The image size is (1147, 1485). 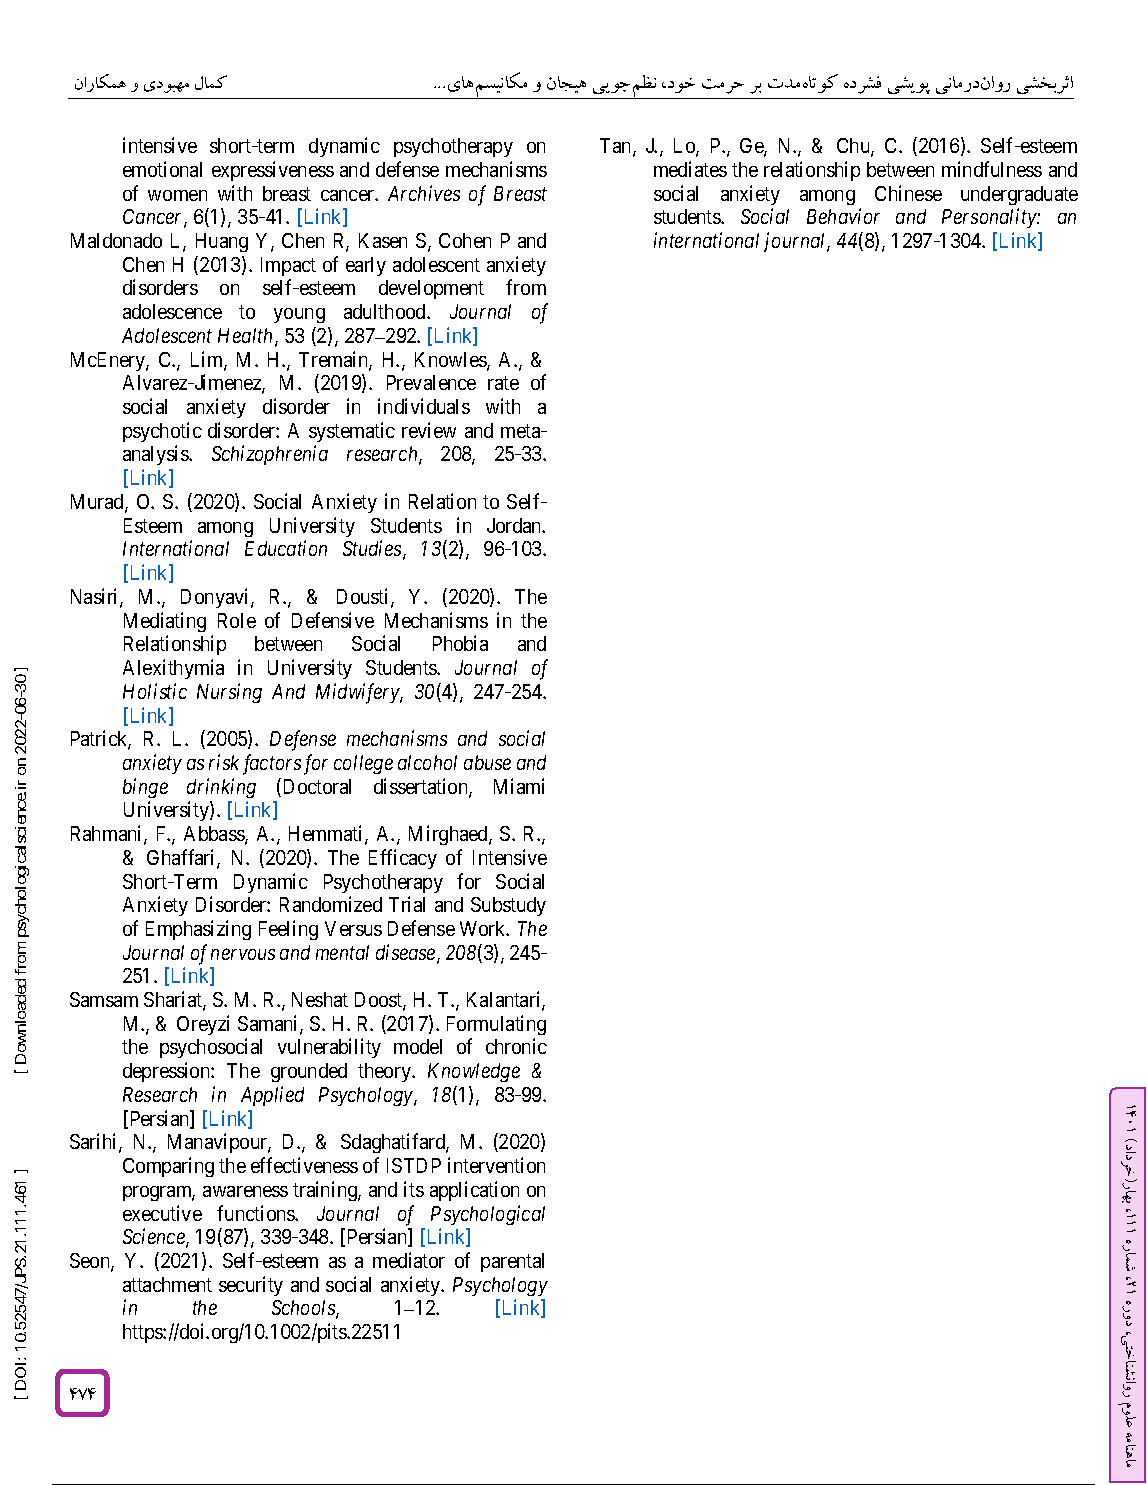 What do you see at coordinates (229, 693) in the document?
I see `Nursing` at bounding box center [229, 693].
